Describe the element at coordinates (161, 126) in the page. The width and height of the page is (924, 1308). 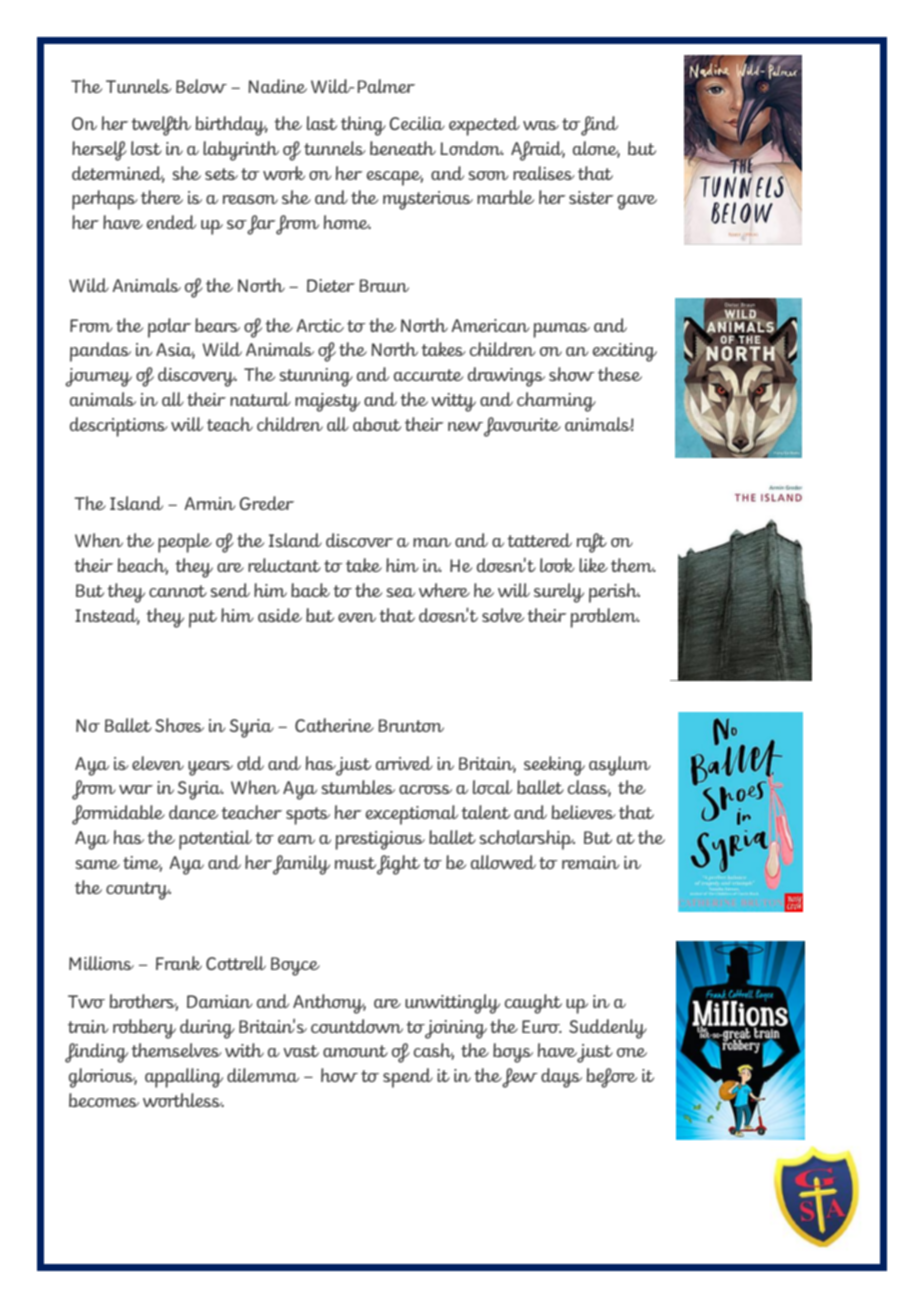
I see `twelfth` at that location.
